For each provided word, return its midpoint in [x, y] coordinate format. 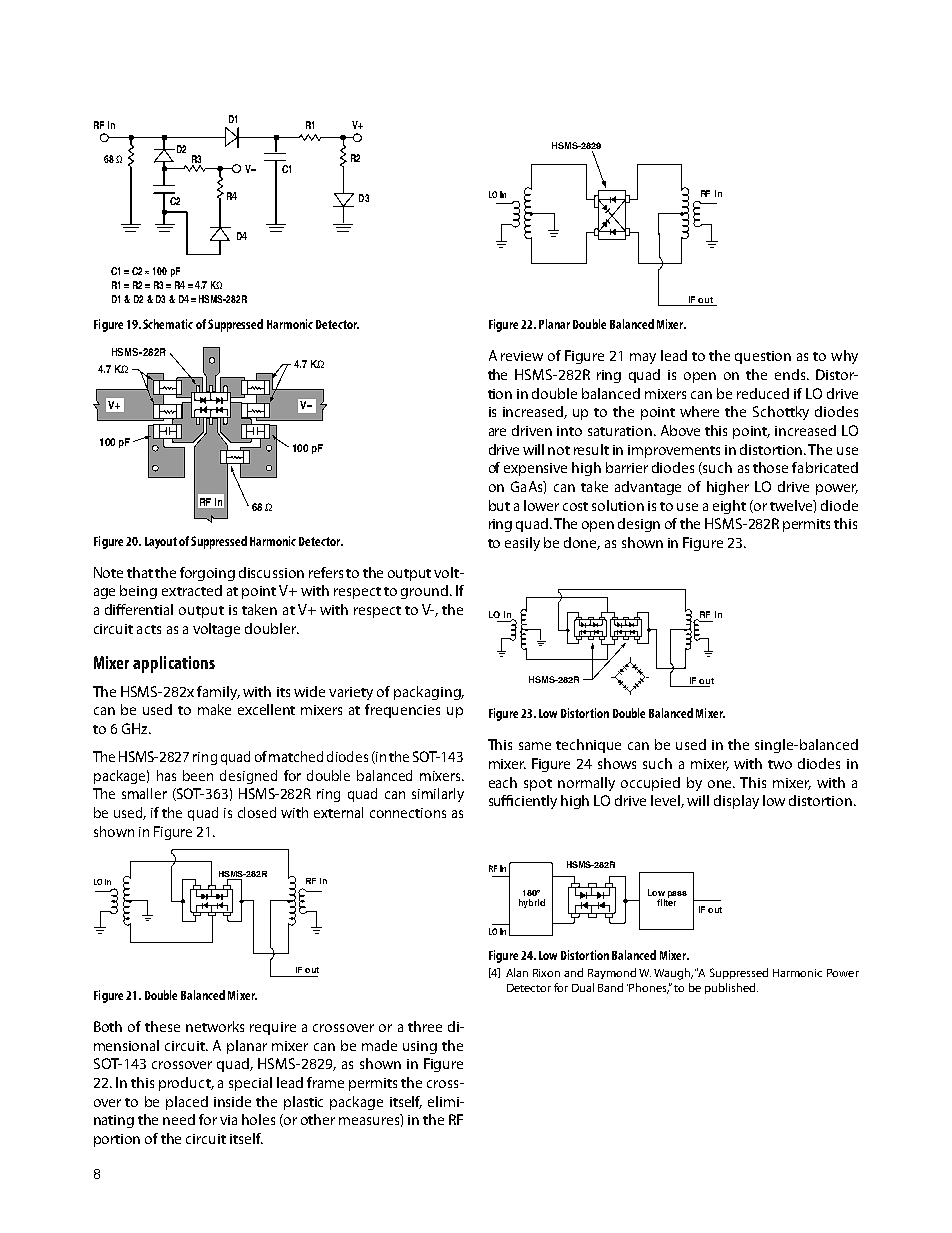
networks [215, 1026]
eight [729, 507]
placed [187, 1103]
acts [149, 629]
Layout [161, 543]
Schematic [168, 324]
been [198, 775]
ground [426, 592]
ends [791, 374]
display [736, 802]
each [503, 782]
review [522, 356]
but [499, 505]
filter [666, 901]
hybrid [532, 903]
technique [588, 746]
